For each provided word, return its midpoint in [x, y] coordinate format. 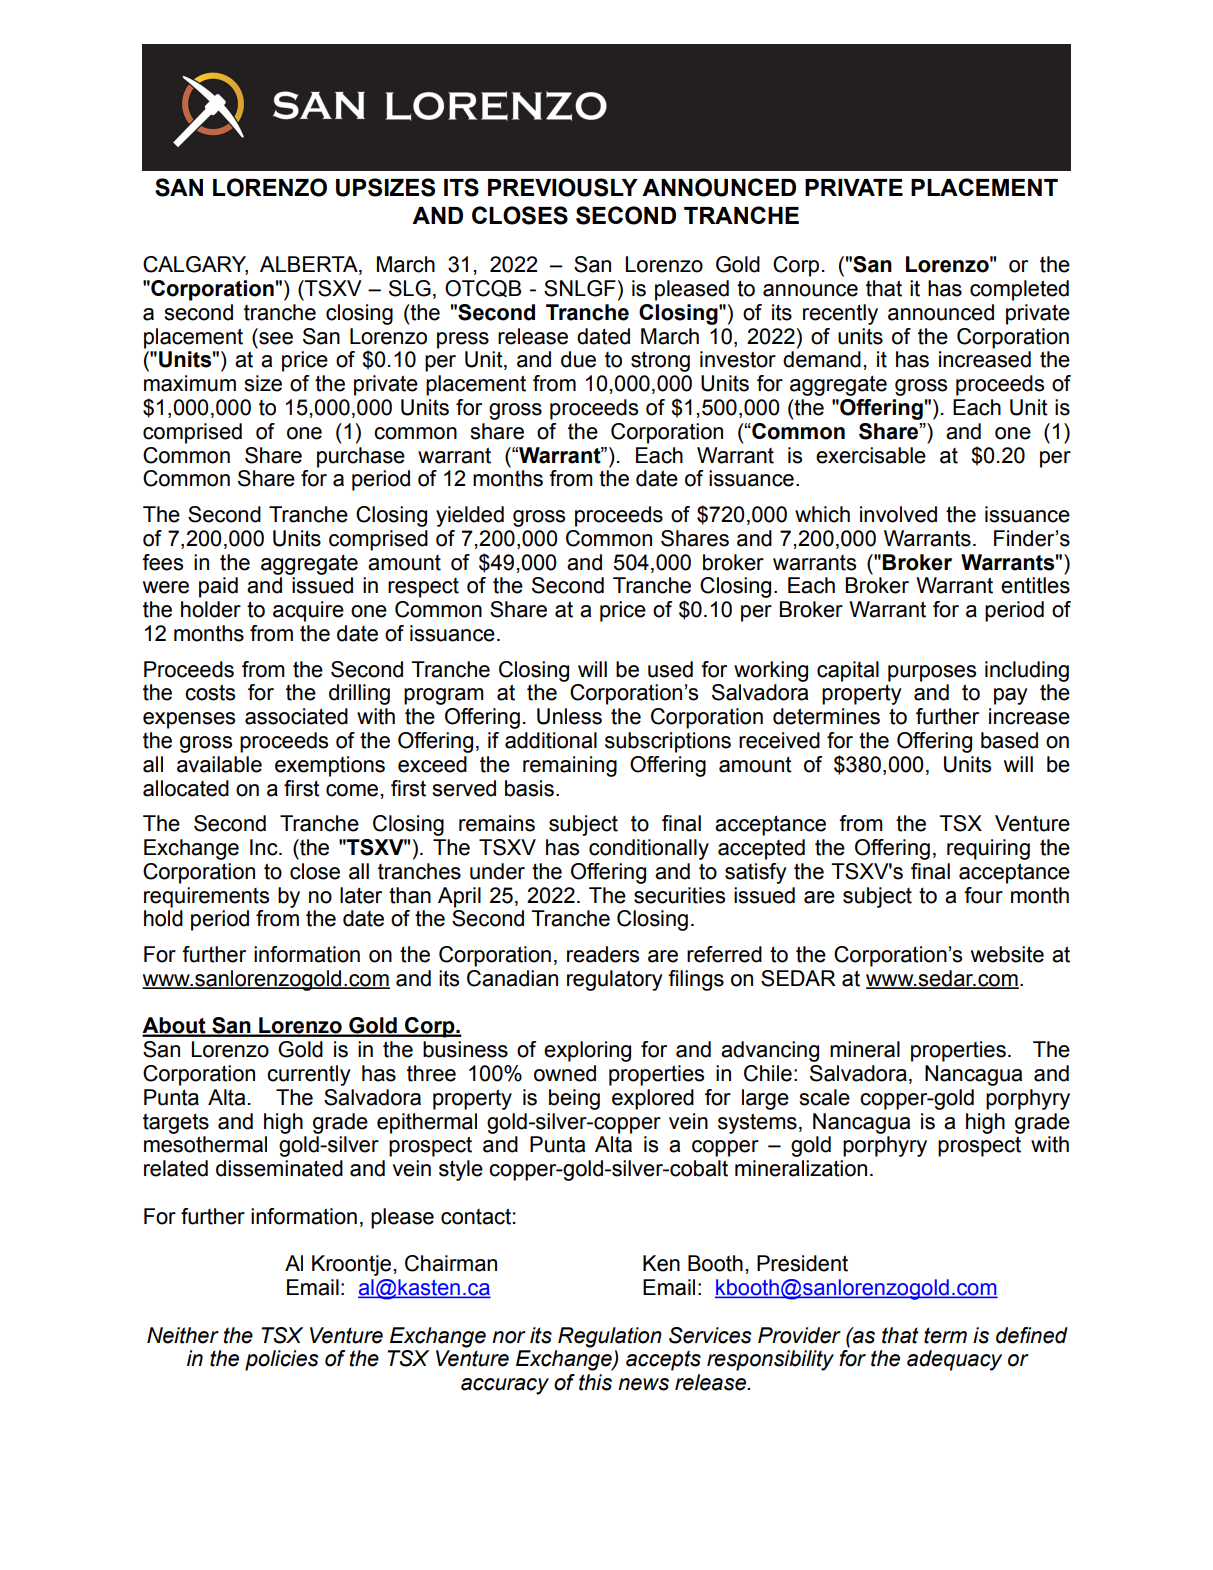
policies [282, 1360]
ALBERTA [310, 265]
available [219, 764]
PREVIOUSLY [563, 187]
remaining [570, 766]
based [1009, 740]
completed [1019, 290]
